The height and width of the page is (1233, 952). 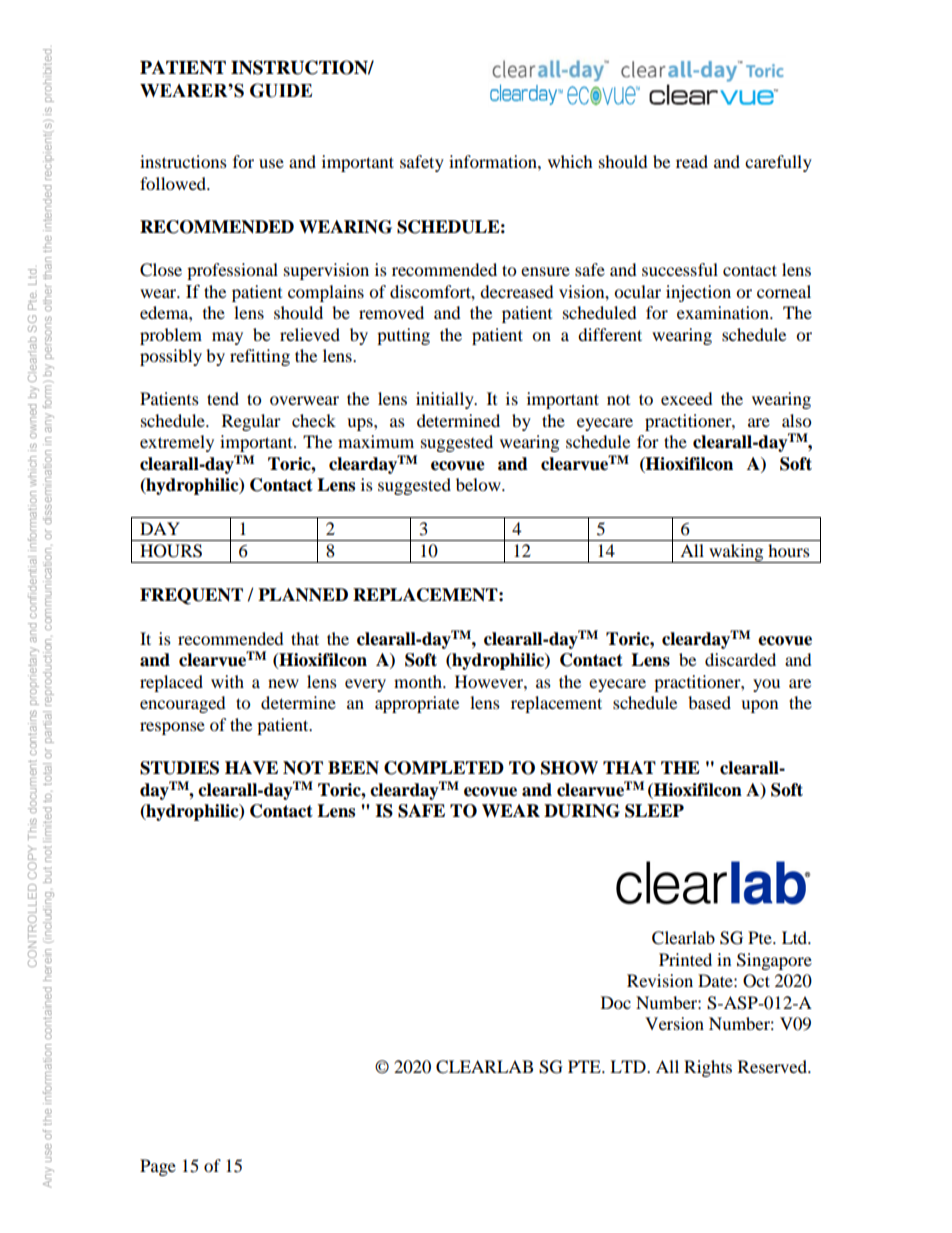 I want to click on ensure, so click(x=545, y=271).
